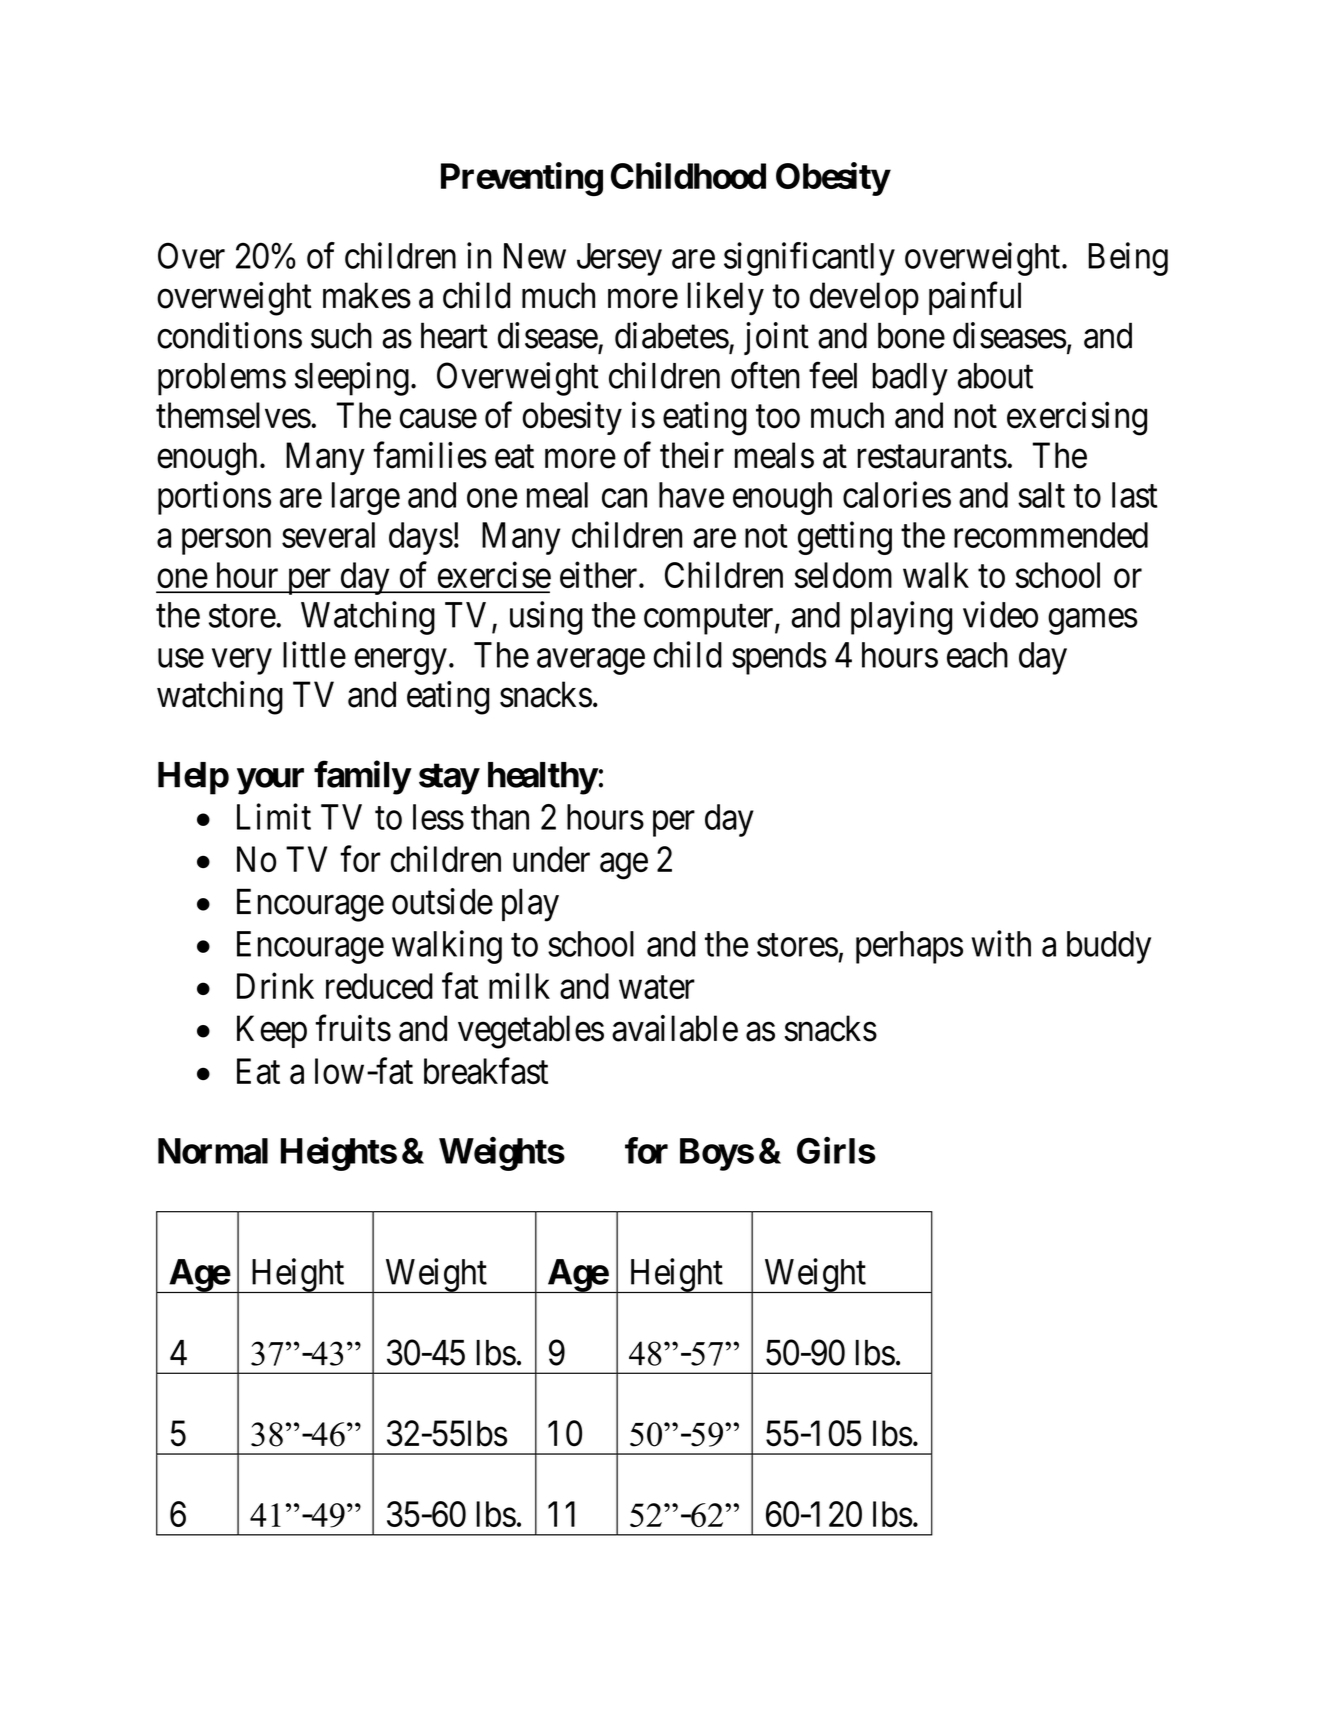  What do you see at coordinates (975, 298) in the document?
I see `painful` at bounding box center [975, 298].
